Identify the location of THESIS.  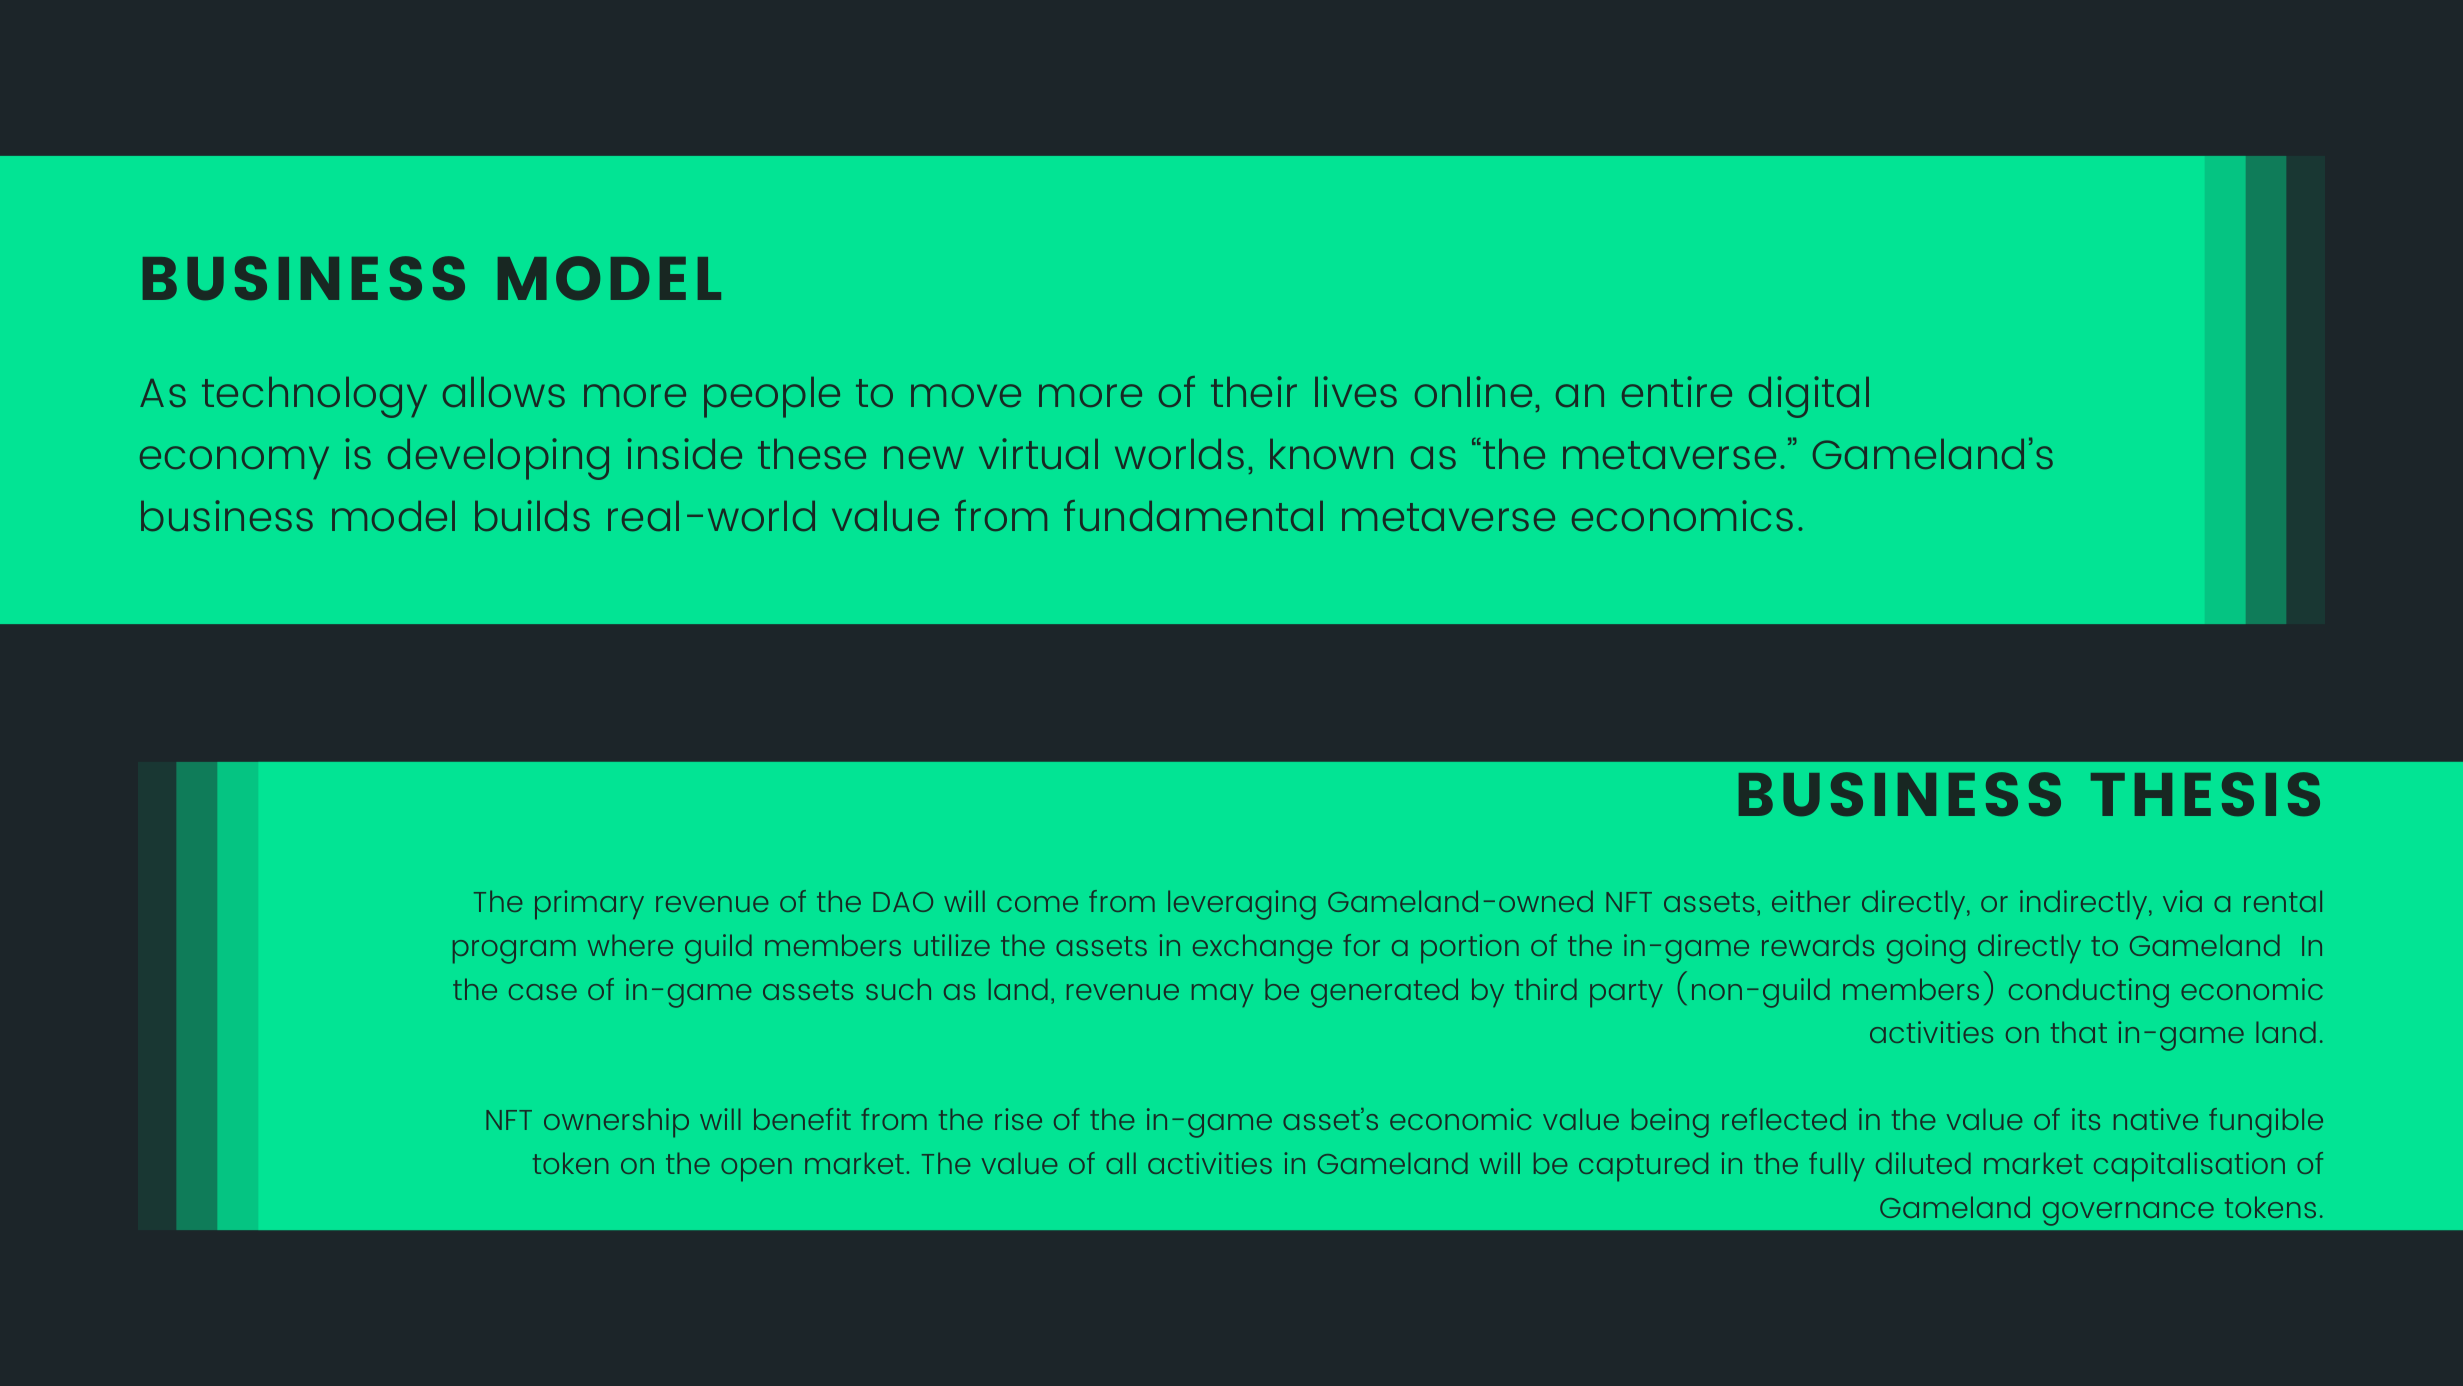
(2205, 794).
